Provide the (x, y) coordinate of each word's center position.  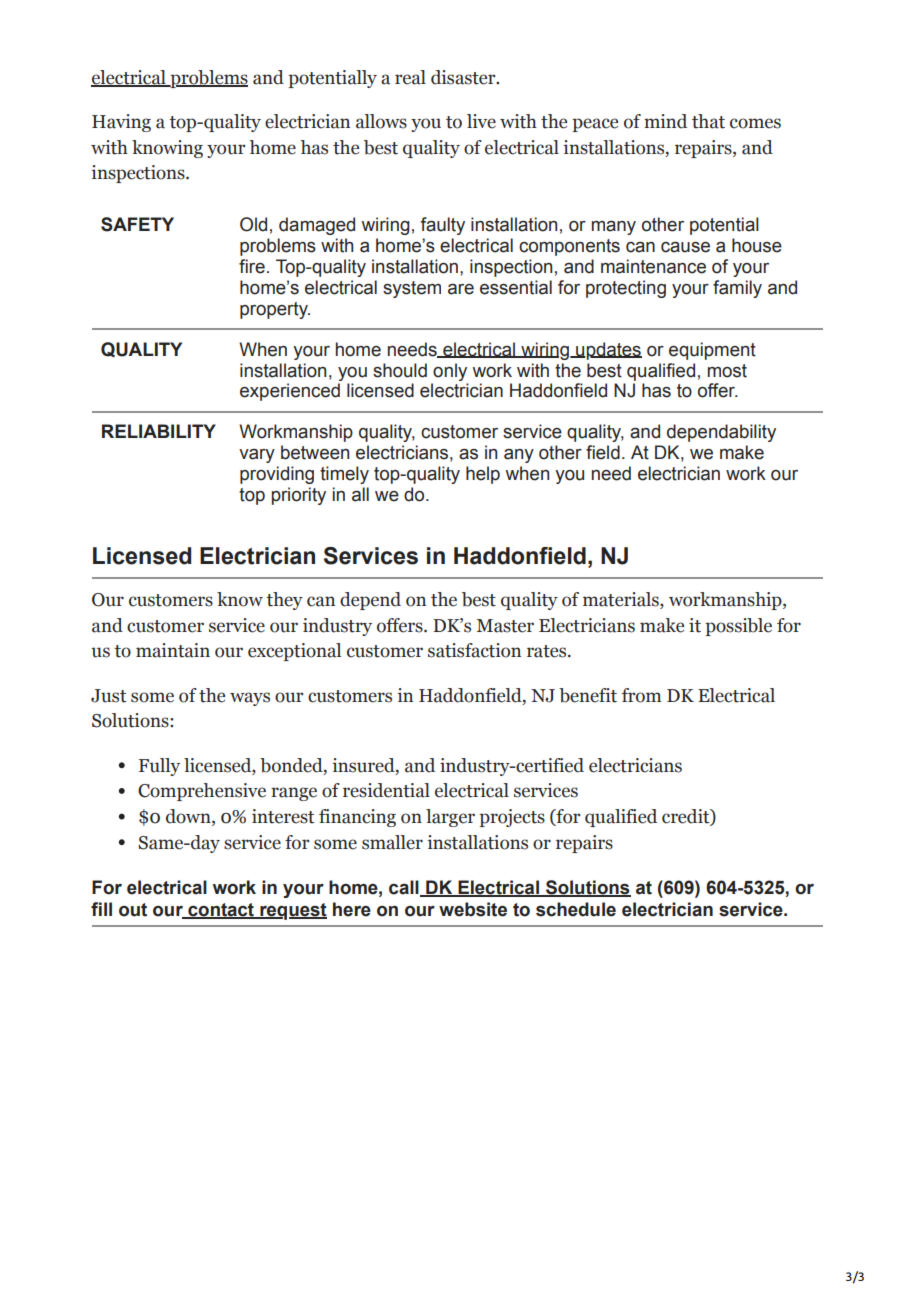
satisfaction (474, 650)
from (642, 695)
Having (121, 123)
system (412, 289)
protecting (626, 289)
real (410, 77)
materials (622, 600)
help (483, 475)
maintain (173, 650)
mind (665, 121)
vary (257, 456)
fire (252, 266)
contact (221, 911)
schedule (576, 909)
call (405, 888)
